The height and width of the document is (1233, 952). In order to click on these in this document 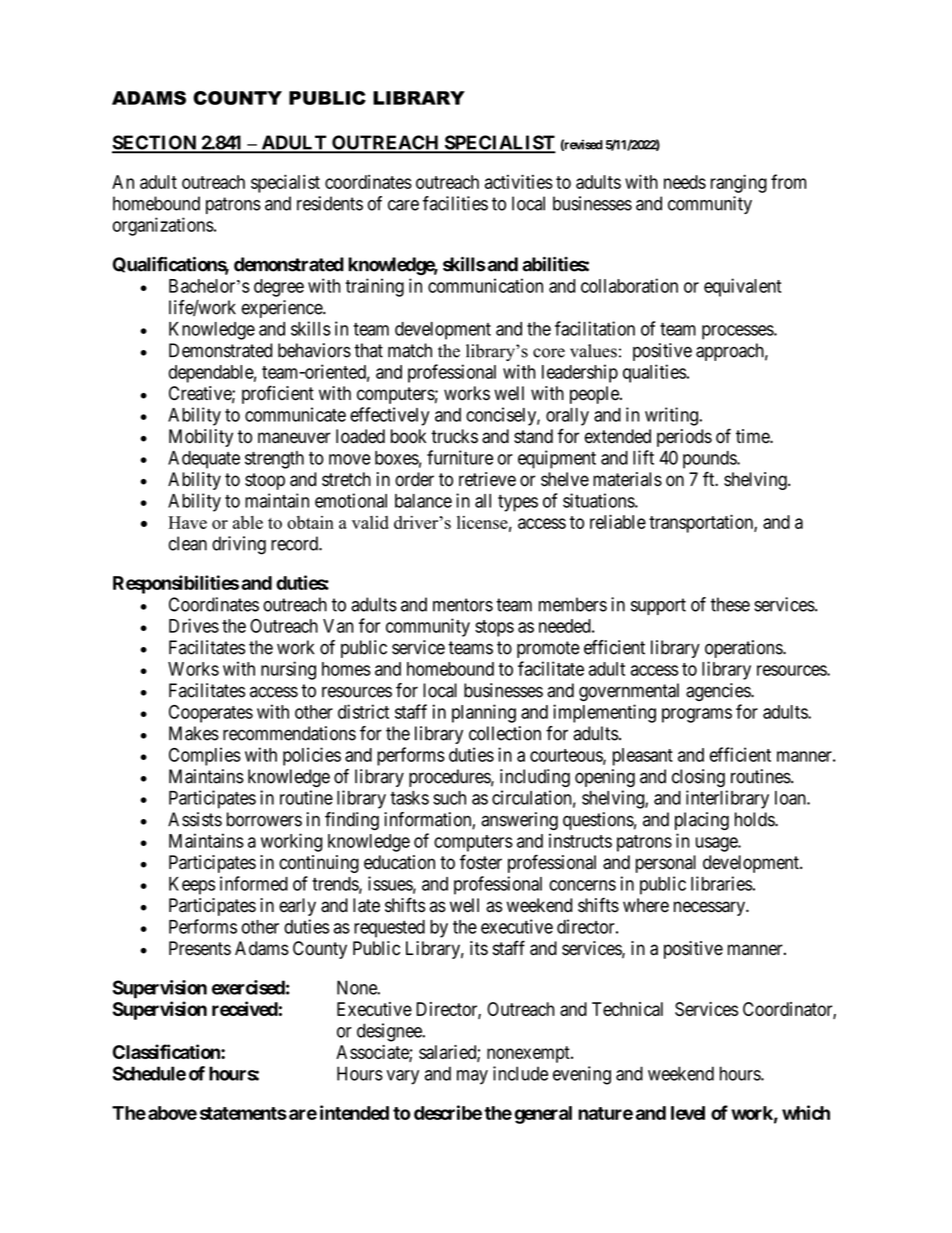, I will do `click(730, 604)`.
